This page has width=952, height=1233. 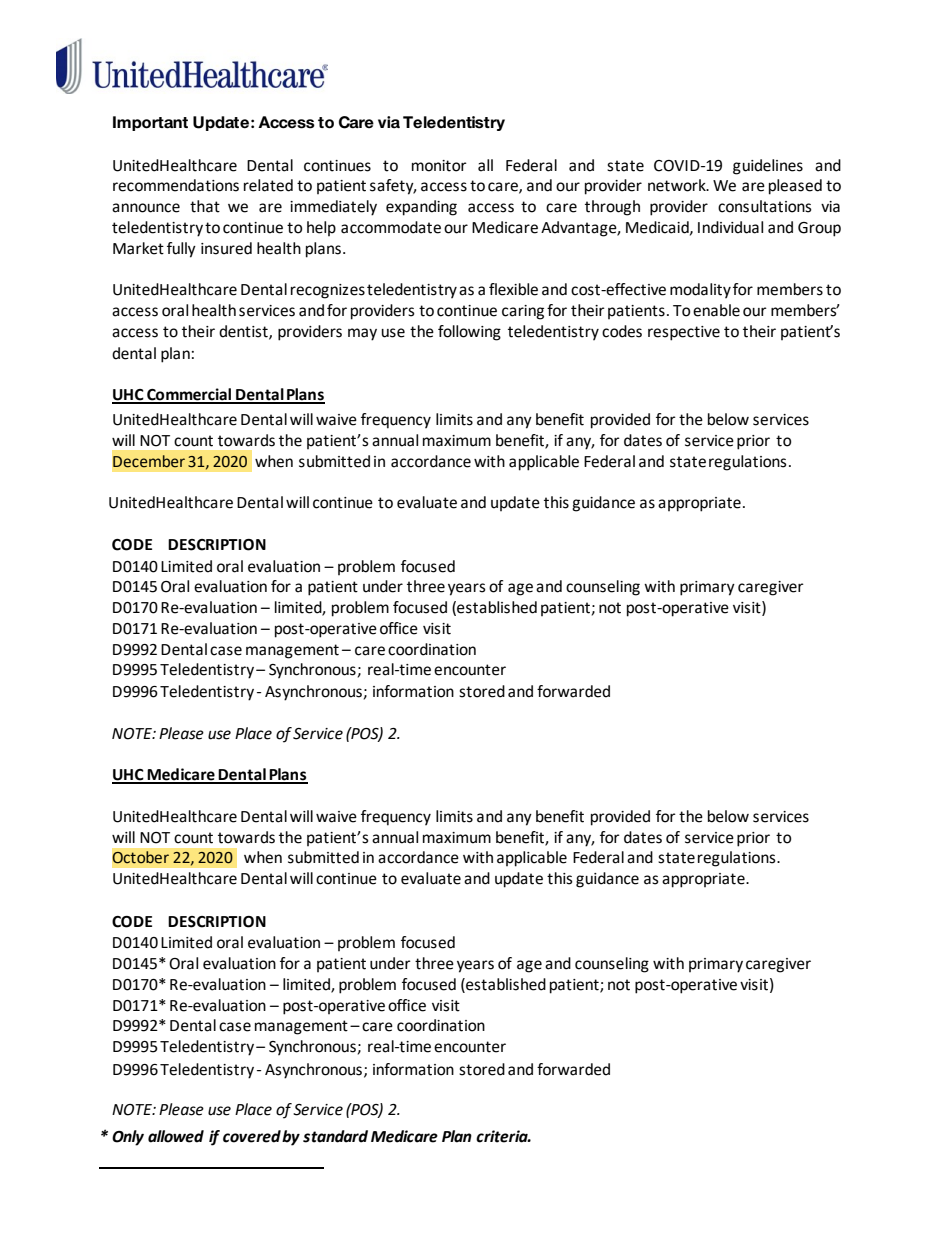 I want to click on recognizes, so click(x=328, y=291).
